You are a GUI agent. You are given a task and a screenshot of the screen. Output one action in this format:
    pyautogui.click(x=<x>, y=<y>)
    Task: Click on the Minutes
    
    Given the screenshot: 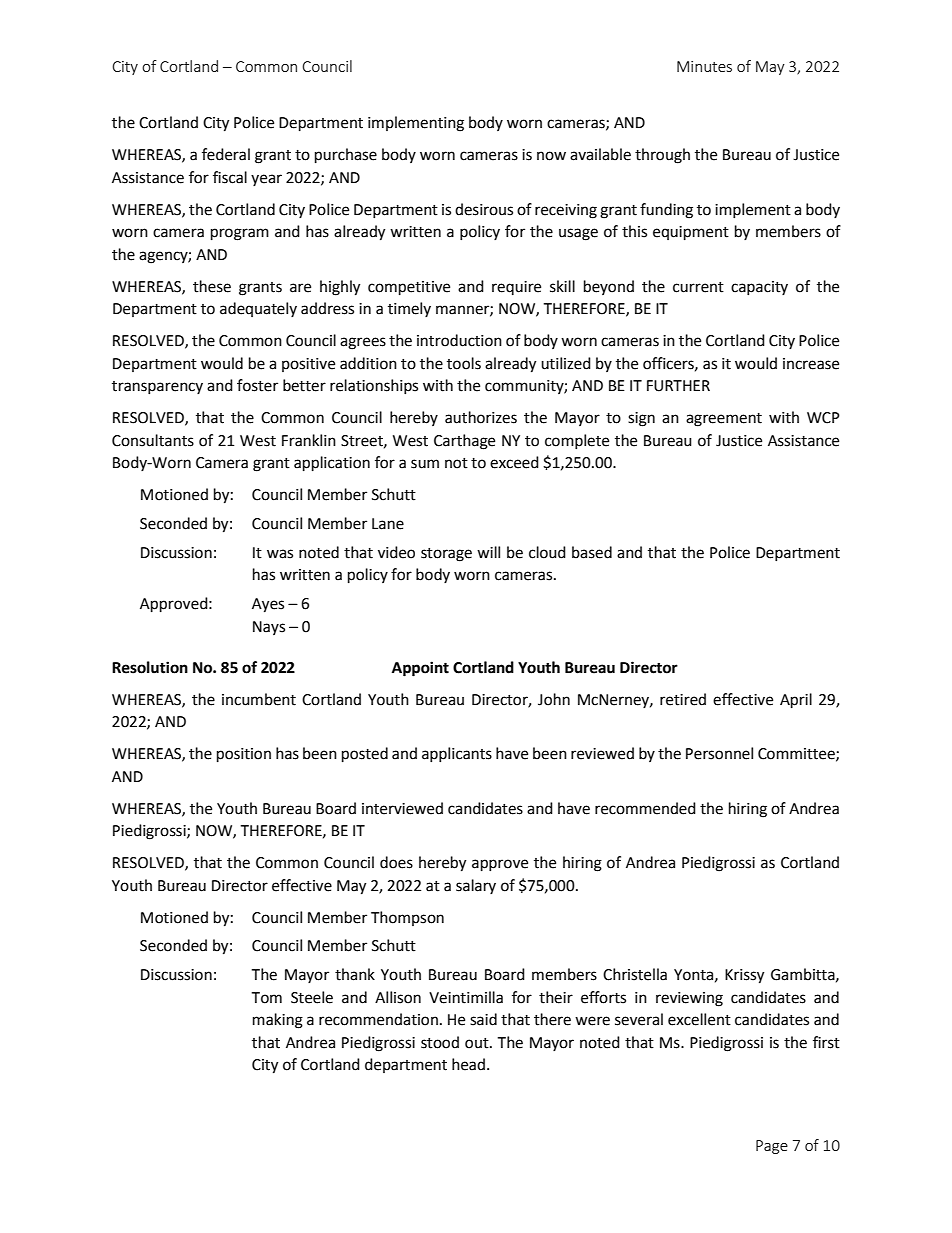 What is the action you would take?
    pyautogui.click(x=704, y=66)
